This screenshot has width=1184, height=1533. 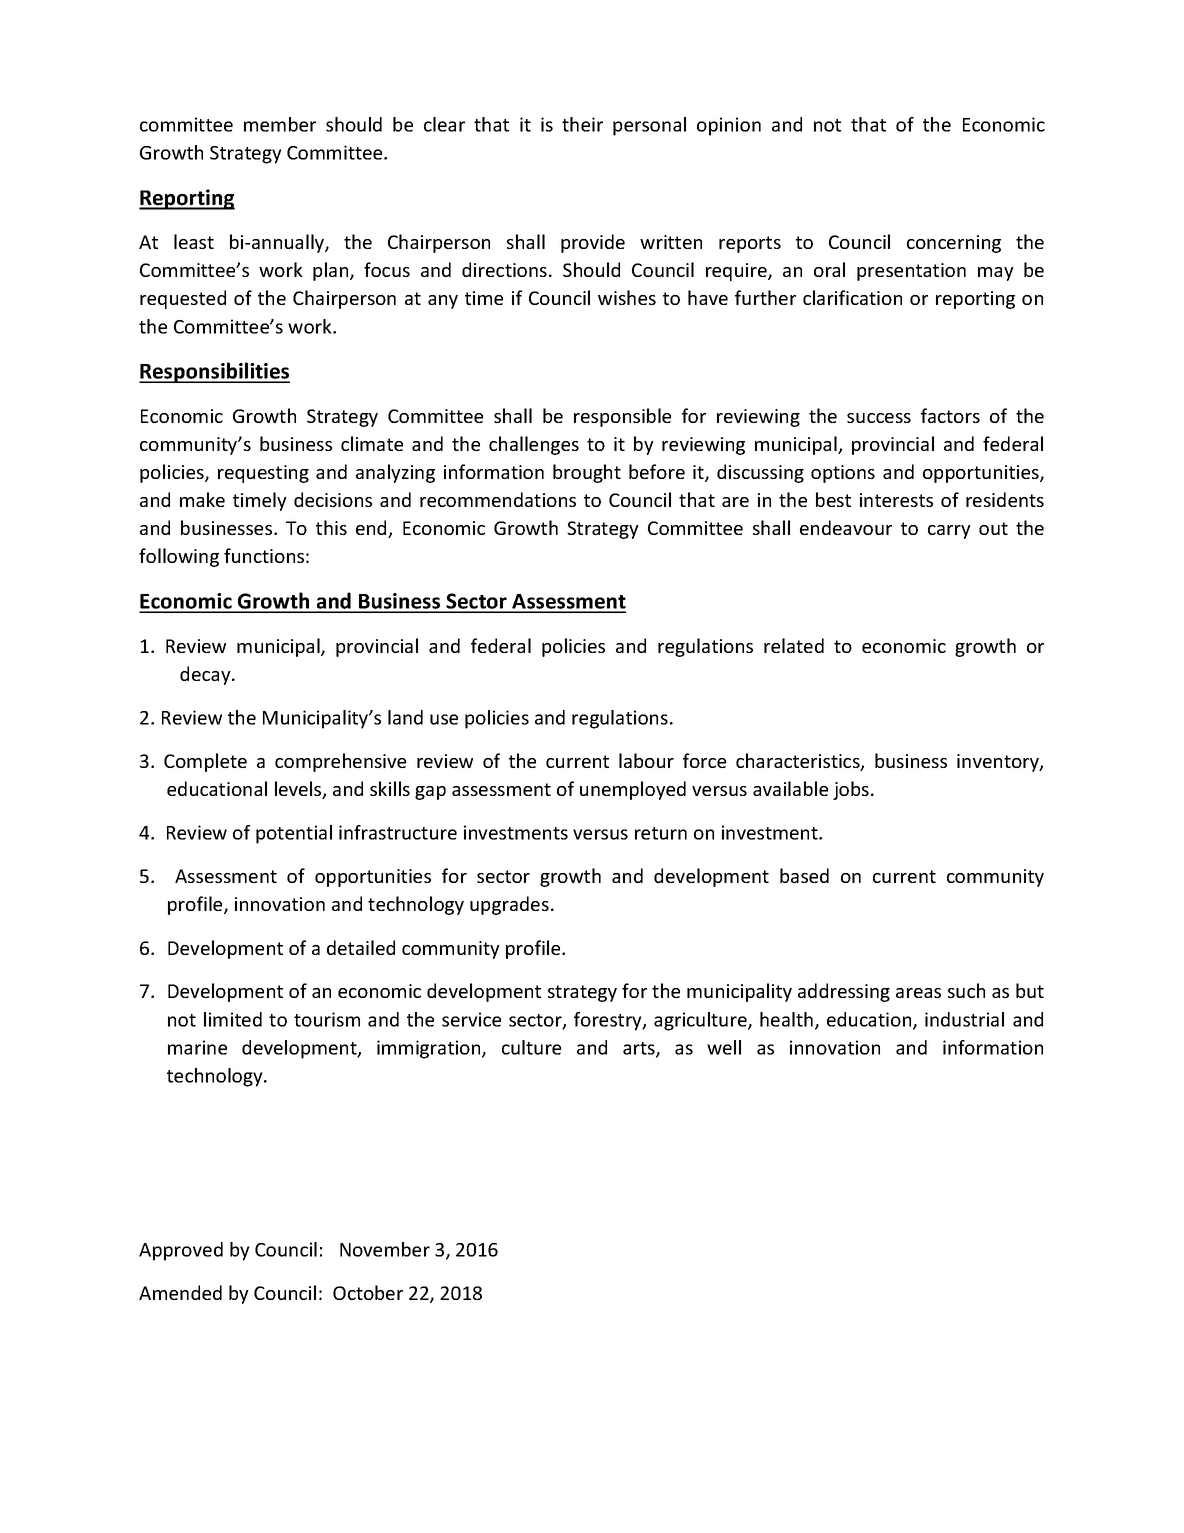 I want to click on member, so click(x=280, y=124).
